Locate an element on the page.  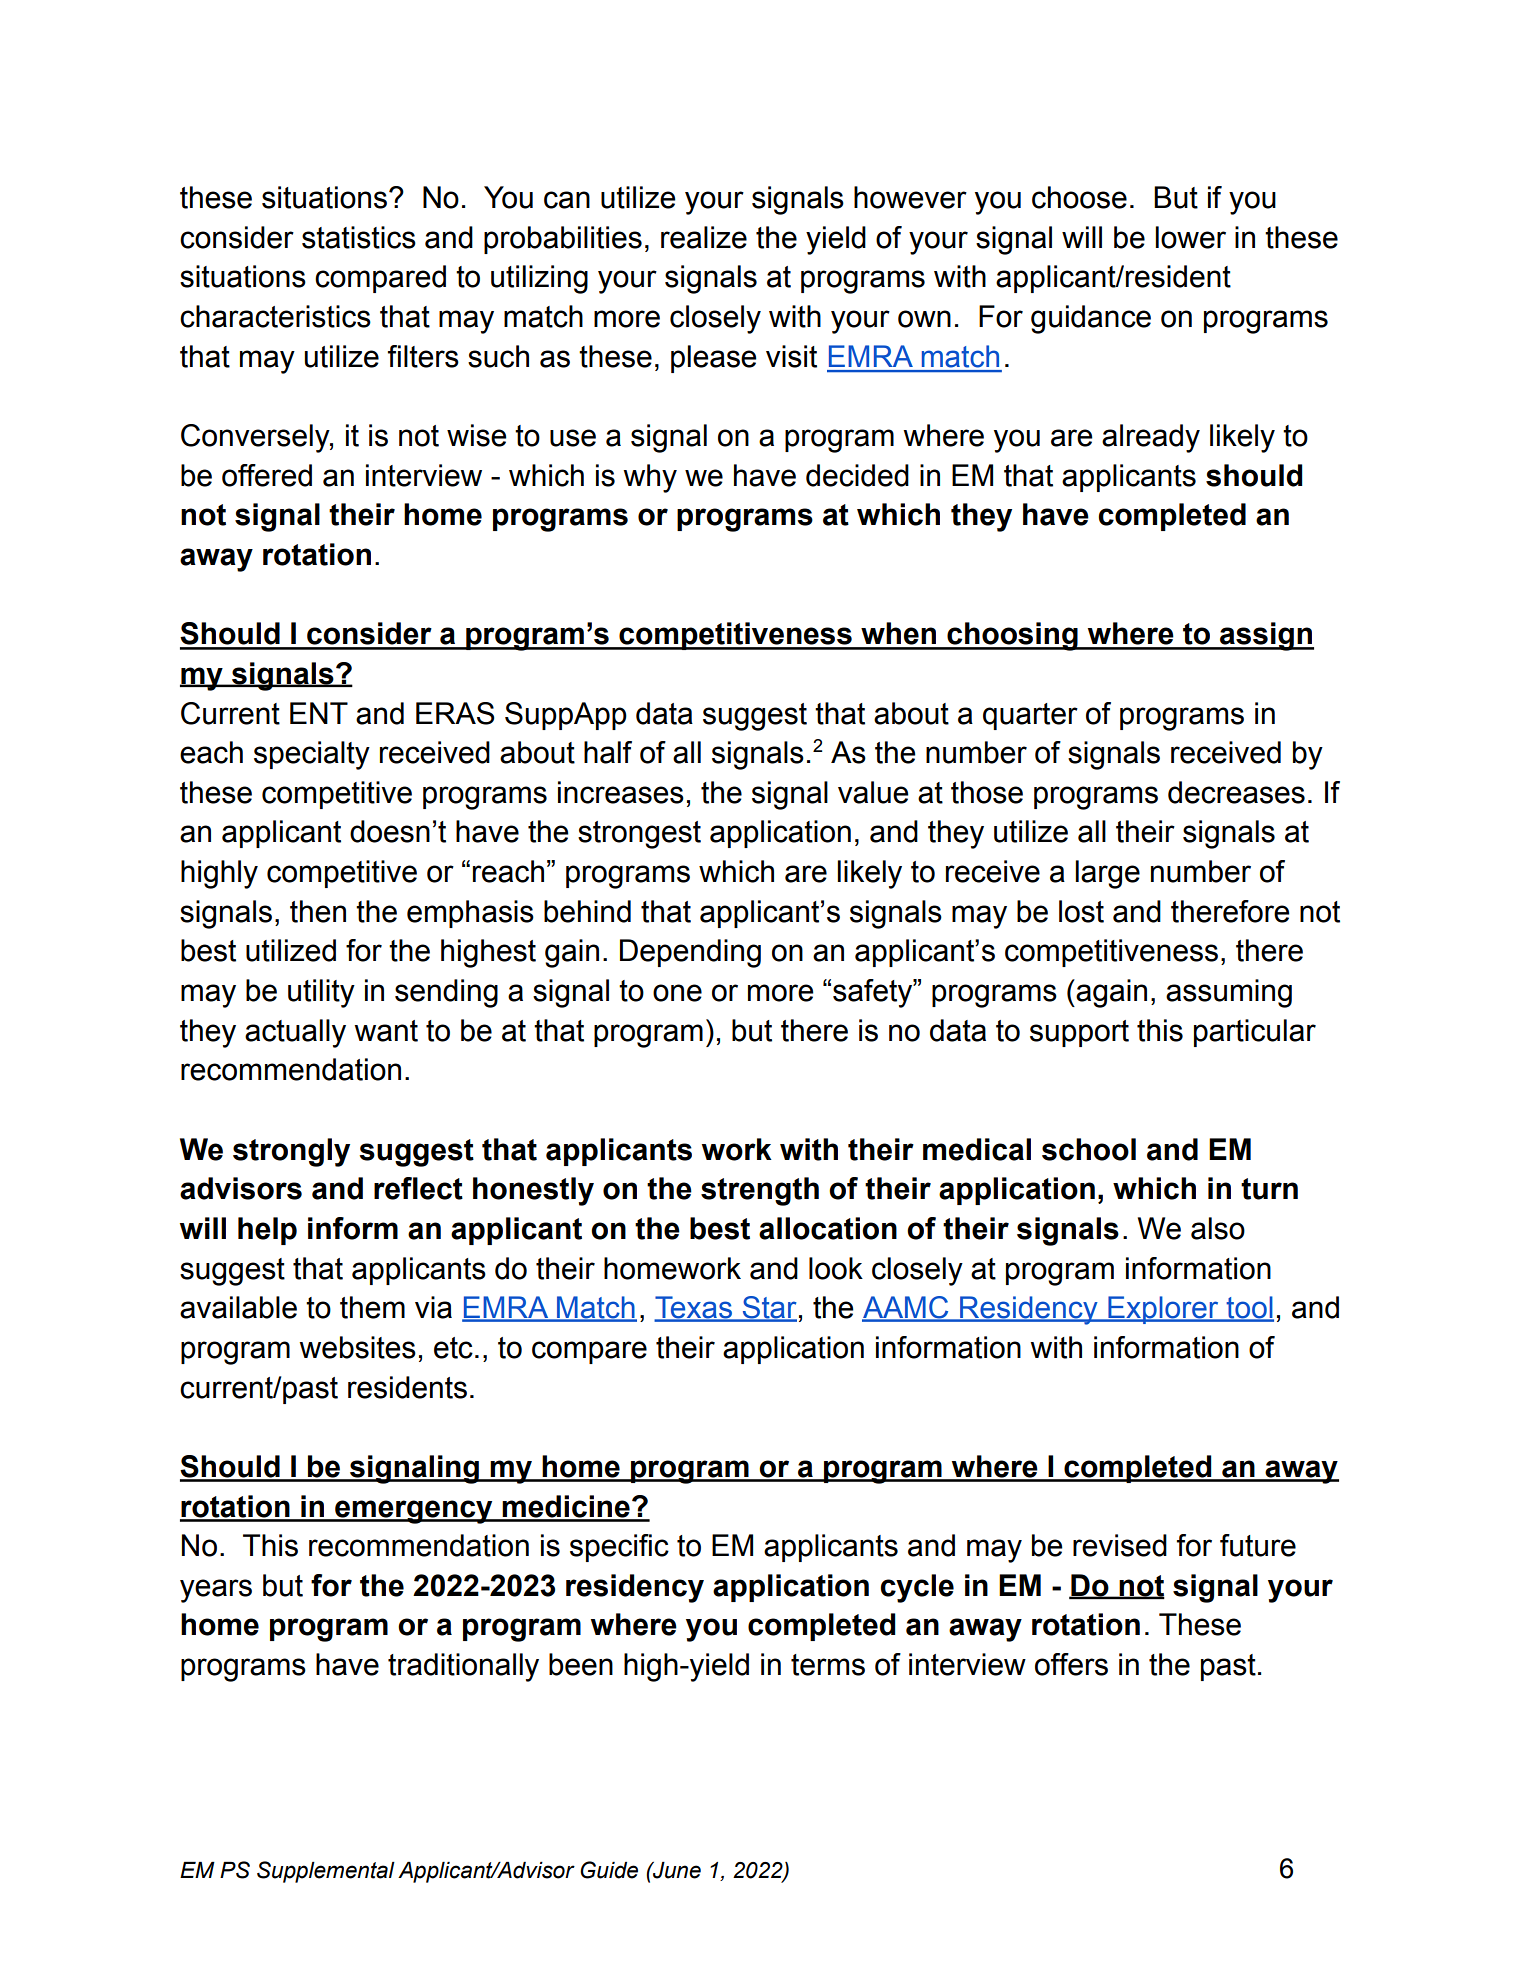
increases is located at coordinates (621, 792).
